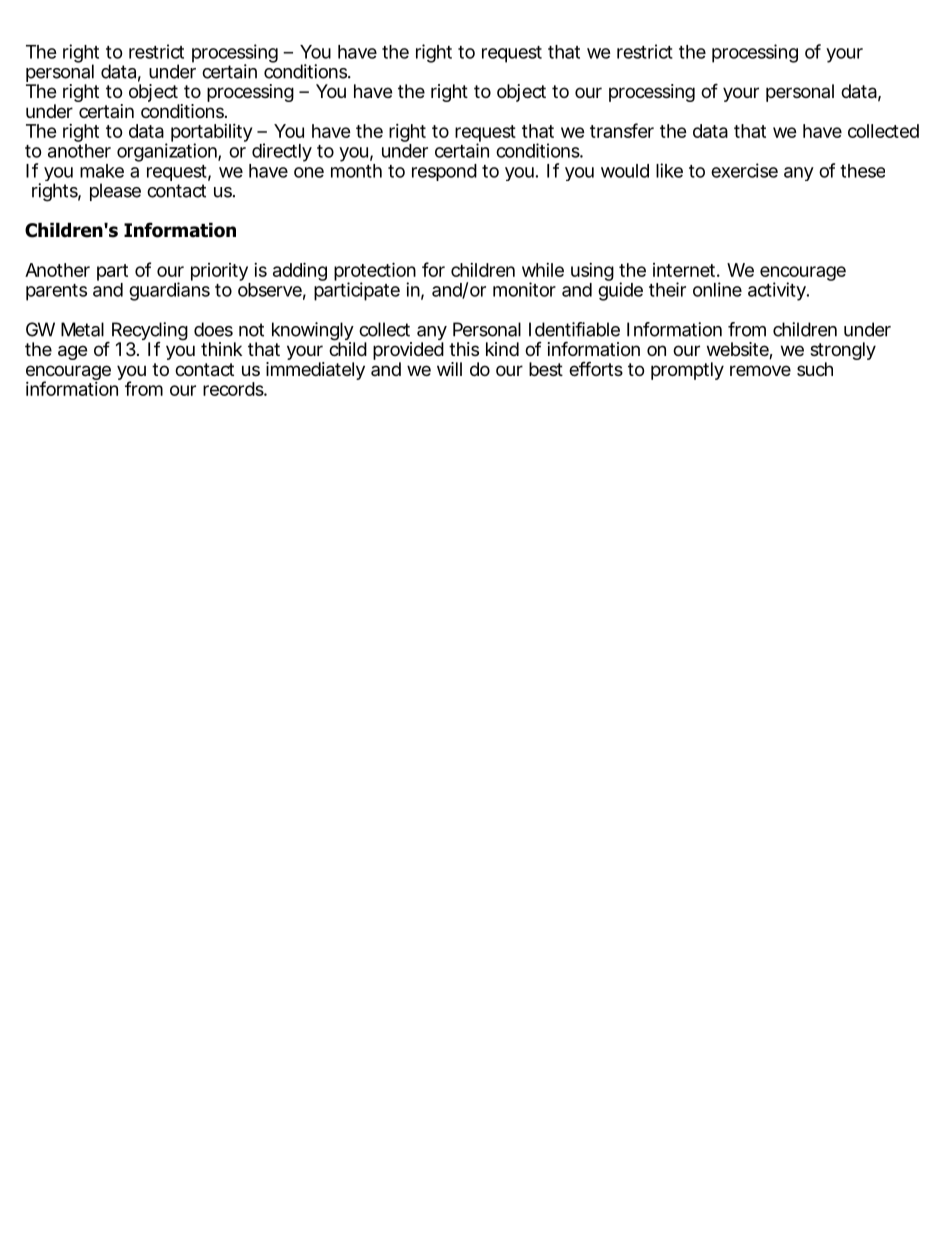  Describe the element at coordinates (592, 272) in the document. I see `using` at that location.
